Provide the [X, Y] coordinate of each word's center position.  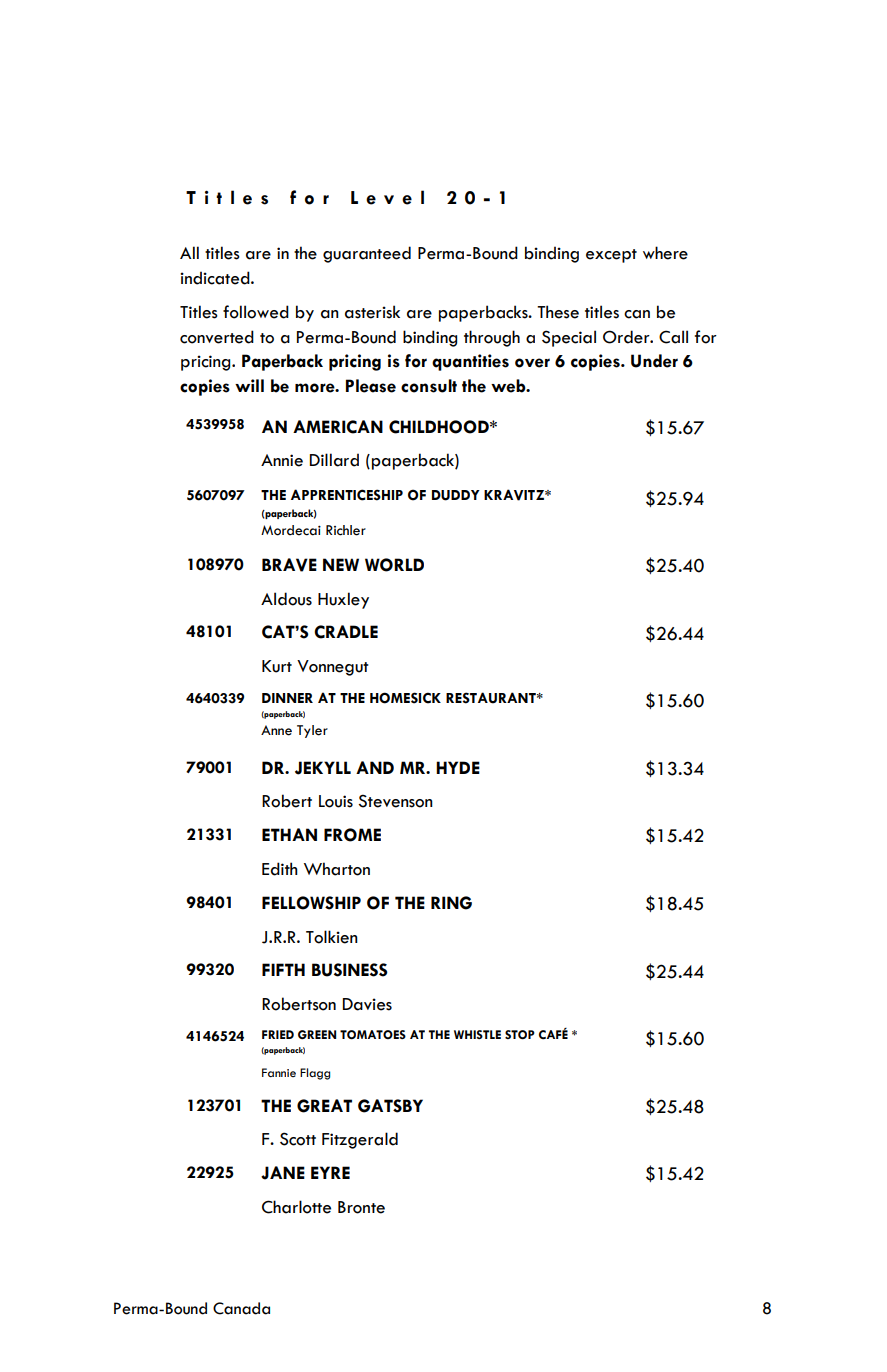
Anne [276, 730]
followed [256, 312]
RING [451, 903]
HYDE [458, 767]
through [492, 338]
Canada [241, 1308]
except [611, 256]
